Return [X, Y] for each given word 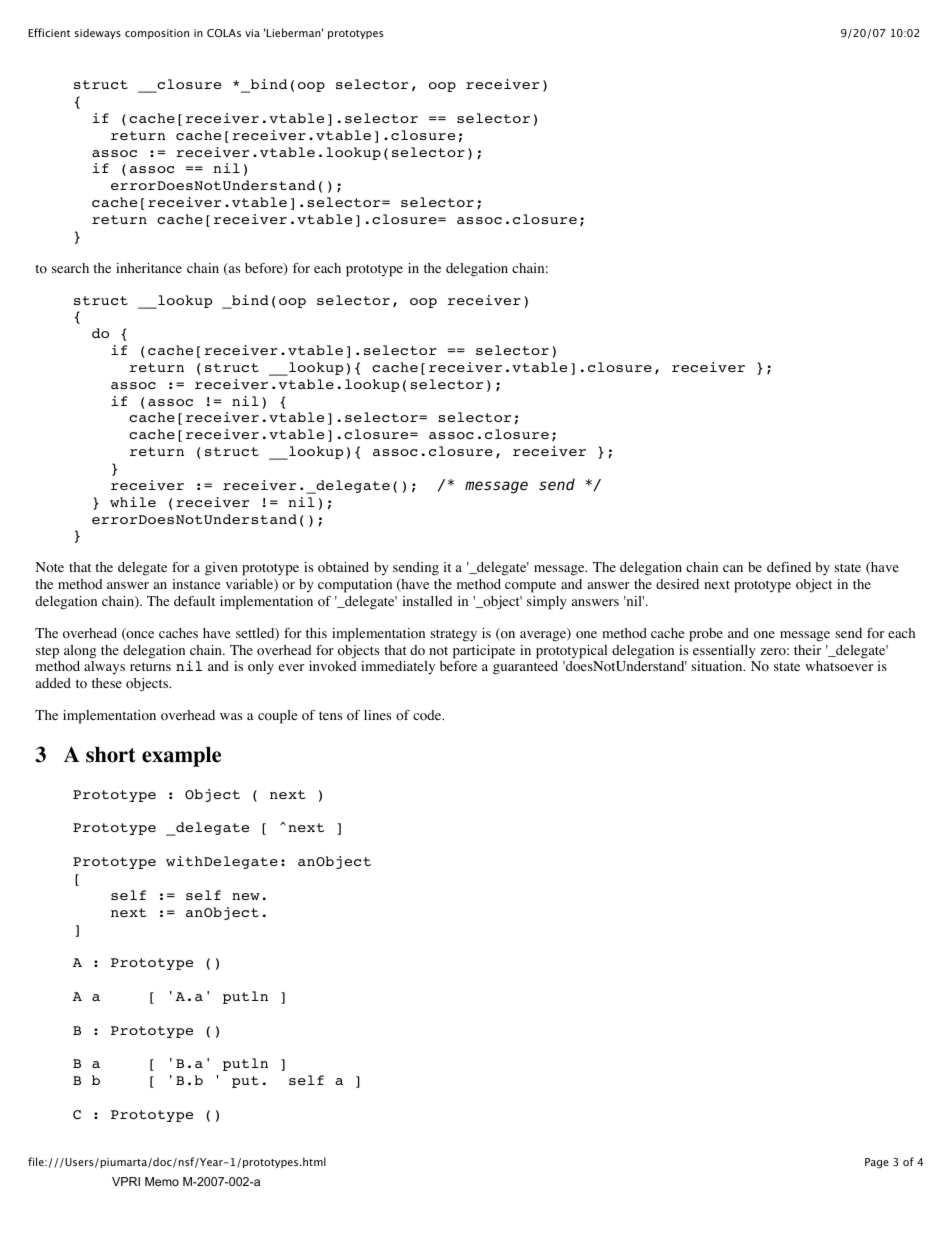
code [428, 715]
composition [157, 34]
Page [877, 1163]
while [133, 502]
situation [718, 666]
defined [789, 567]
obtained [343, 567]
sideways [98, 33]
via [252, 33]
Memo [162, 1181]
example [181, 757]
